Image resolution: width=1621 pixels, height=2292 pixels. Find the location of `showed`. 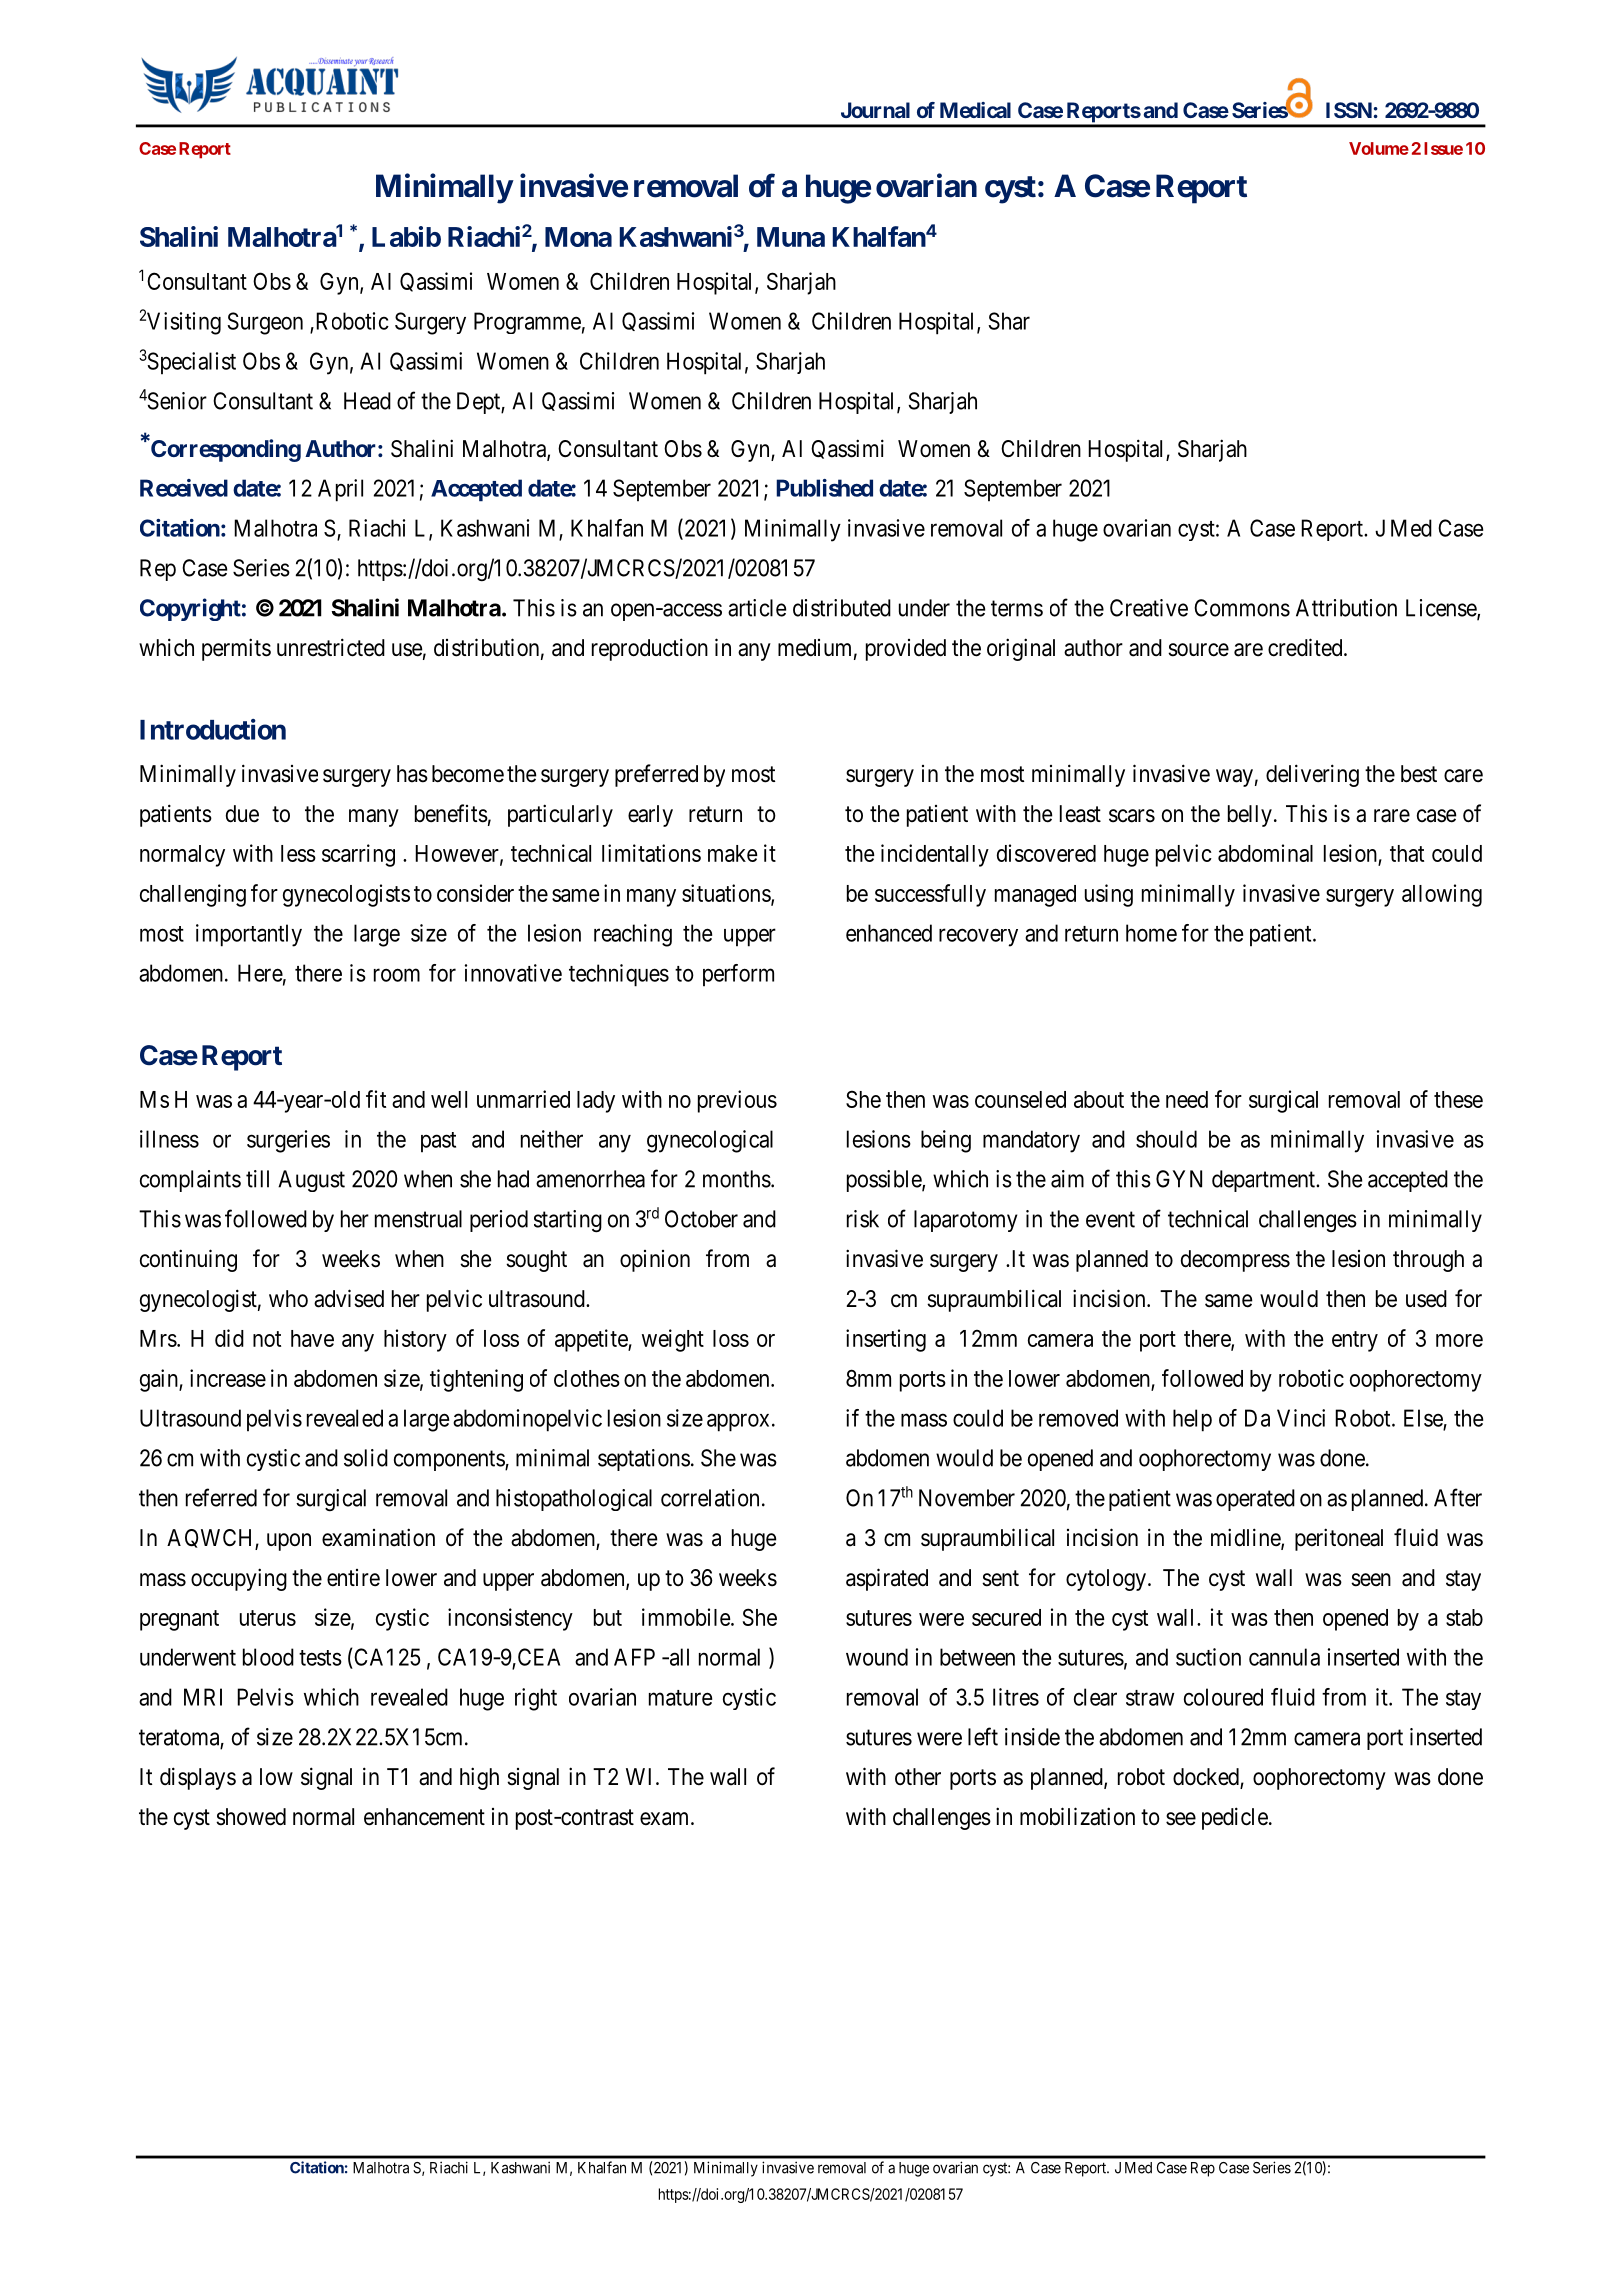

showed is located at coordinates (251, 1817).
